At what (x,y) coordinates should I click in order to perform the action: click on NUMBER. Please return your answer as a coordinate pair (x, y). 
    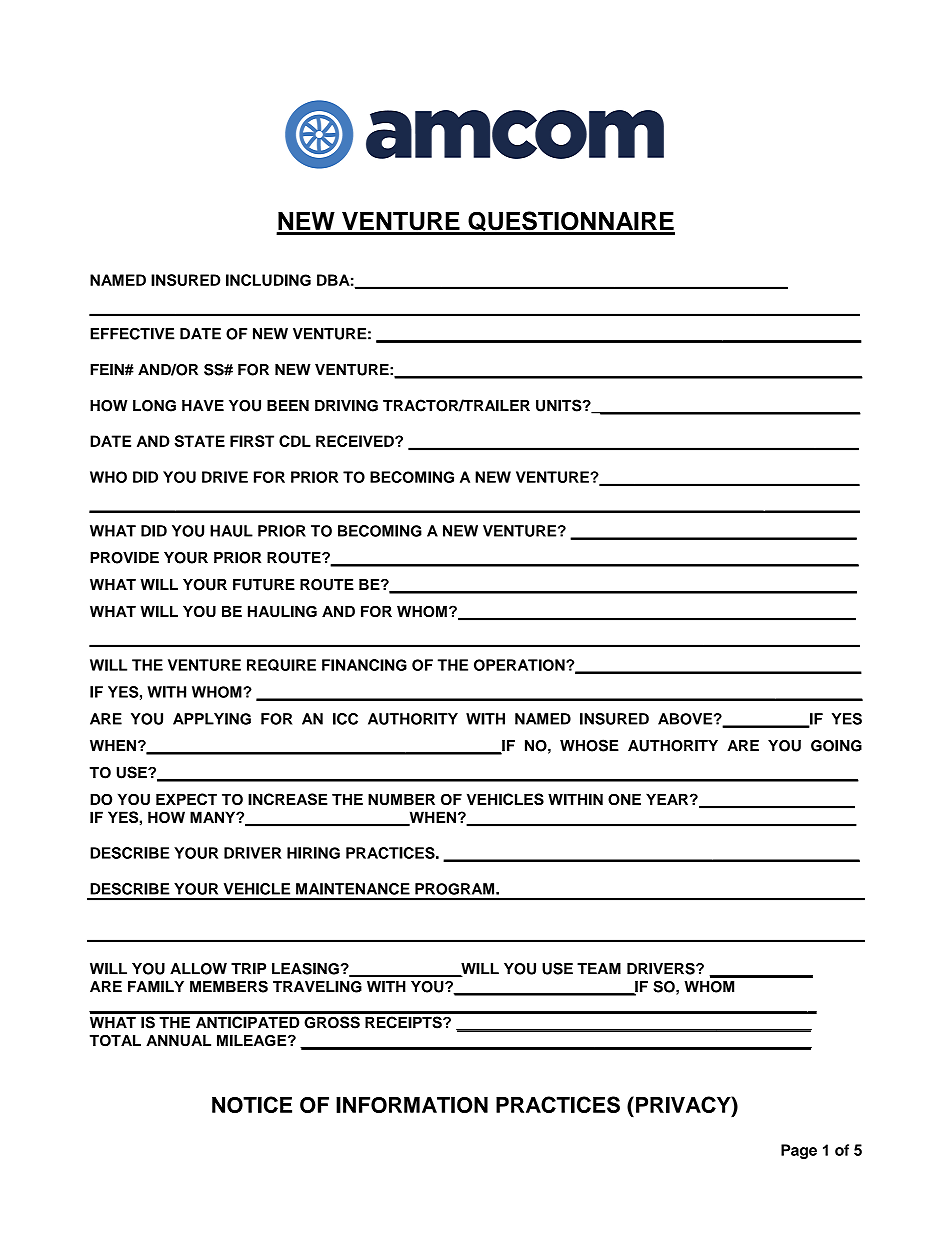
    Looking at the image, I should click on (401, 799).
